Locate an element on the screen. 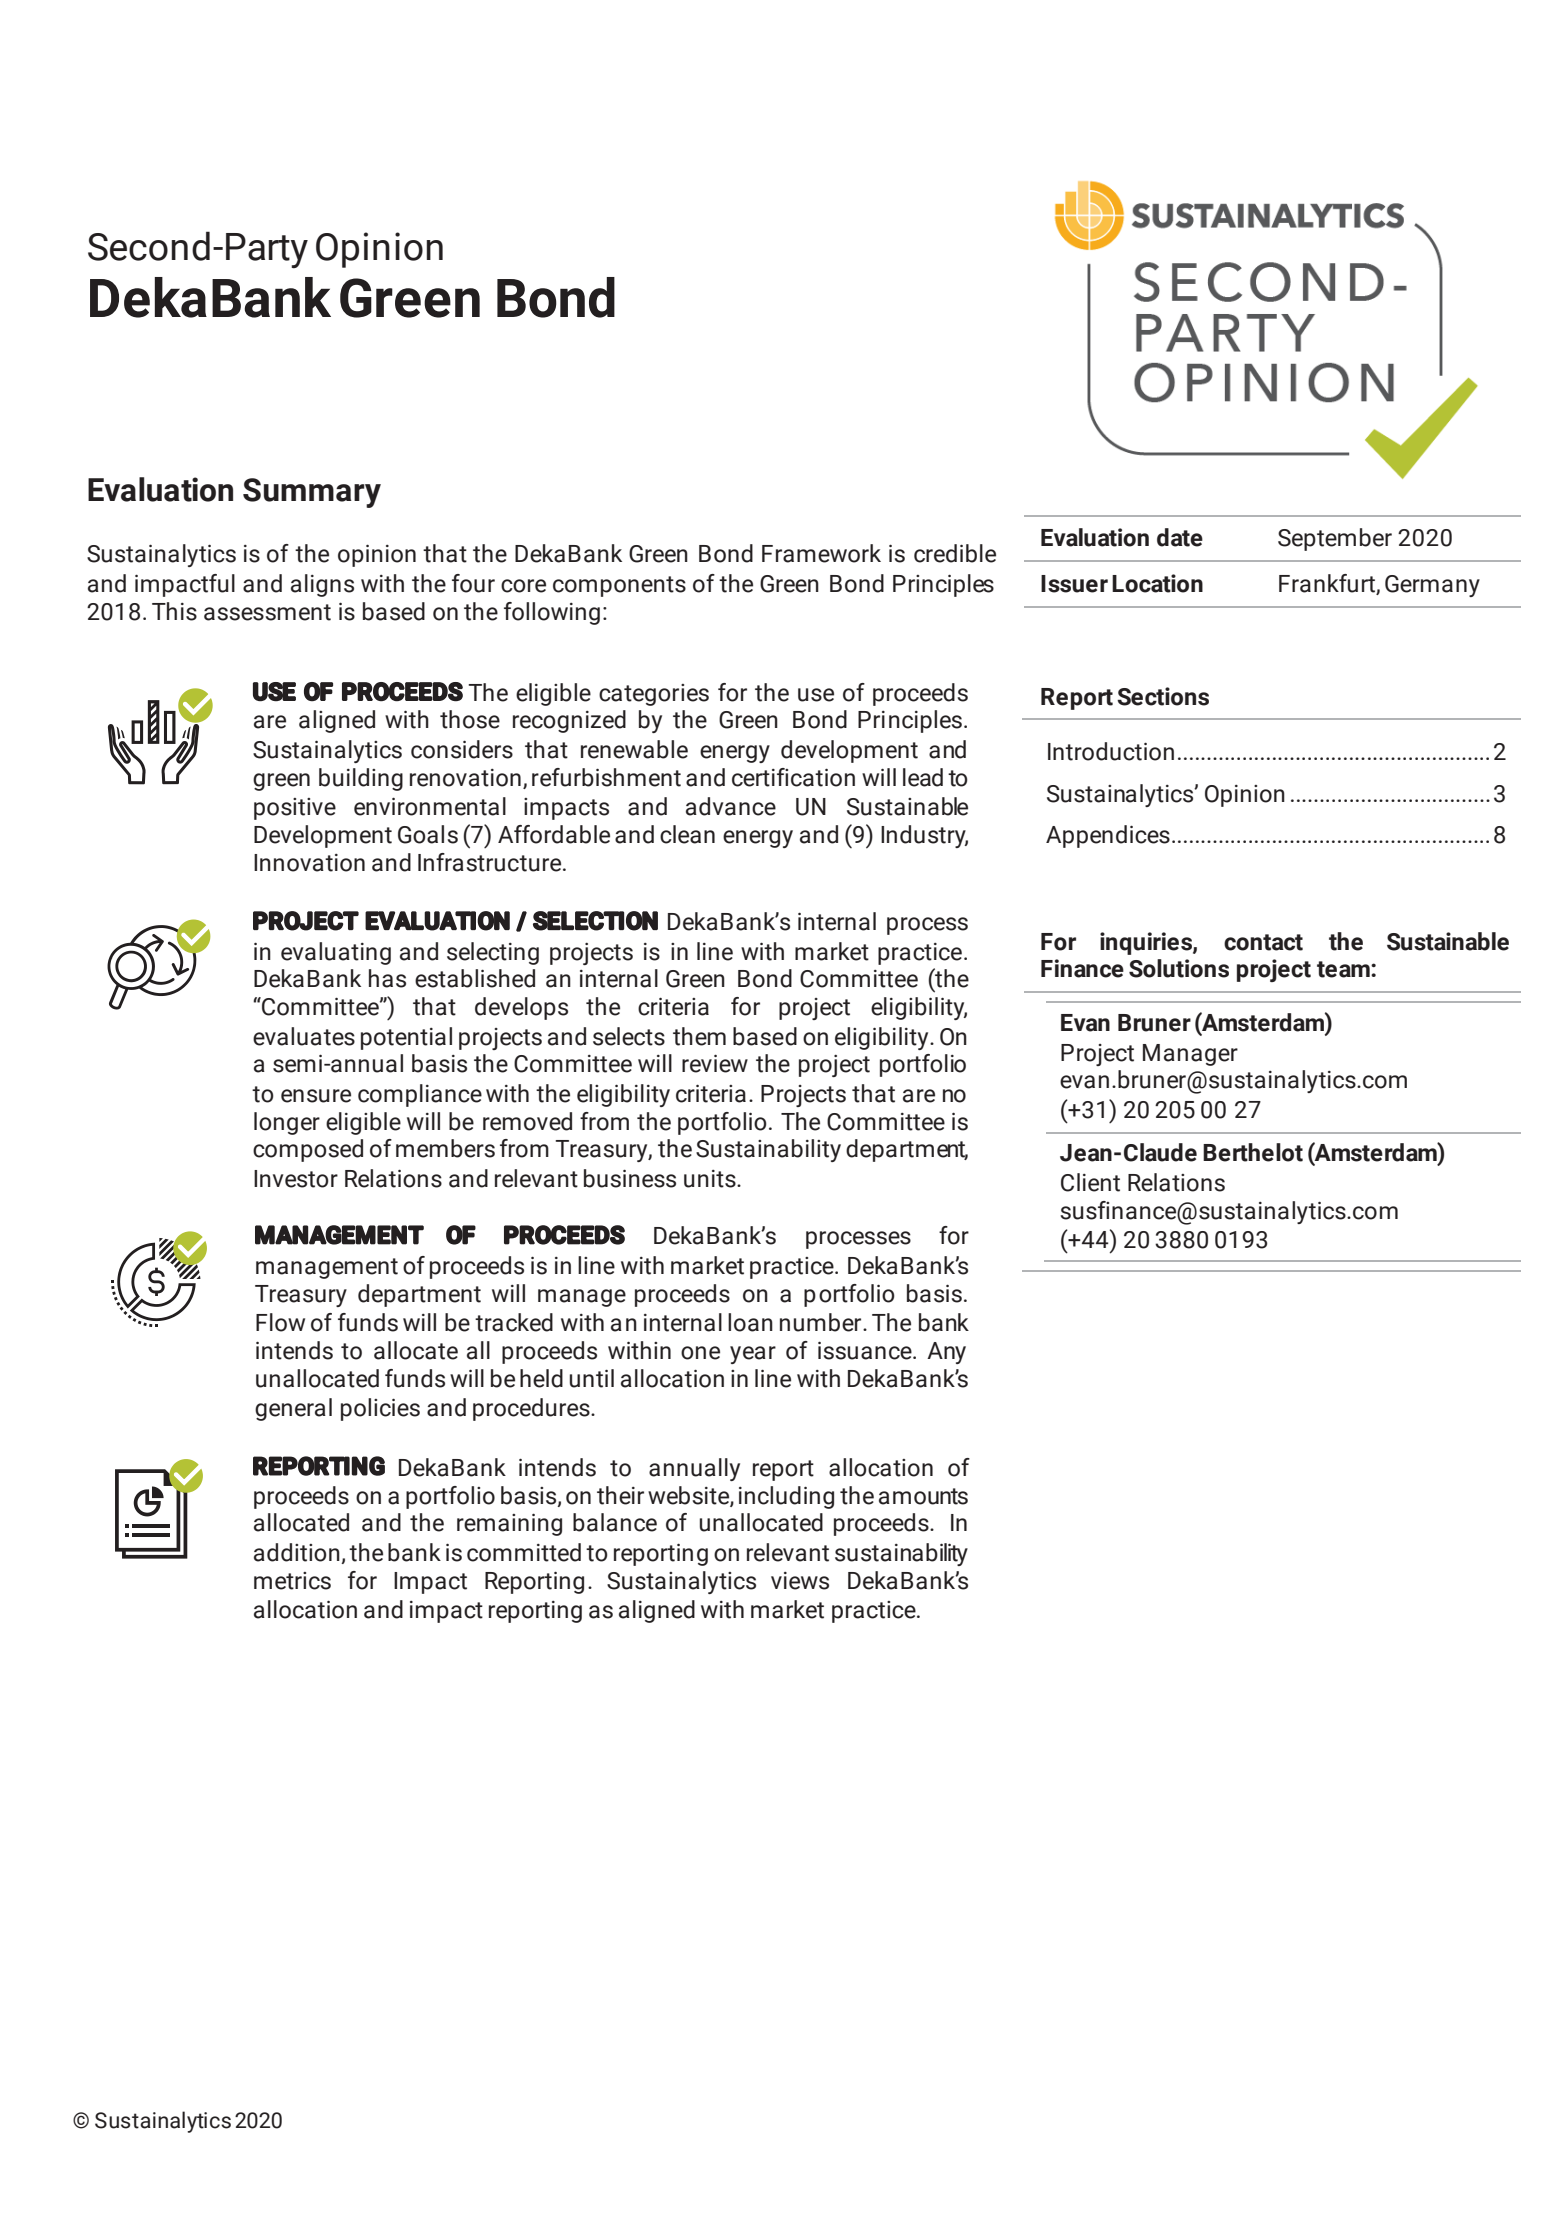 This screenshot has height=2218, width=1568. Flow is located at coordinates (280, 1322).
